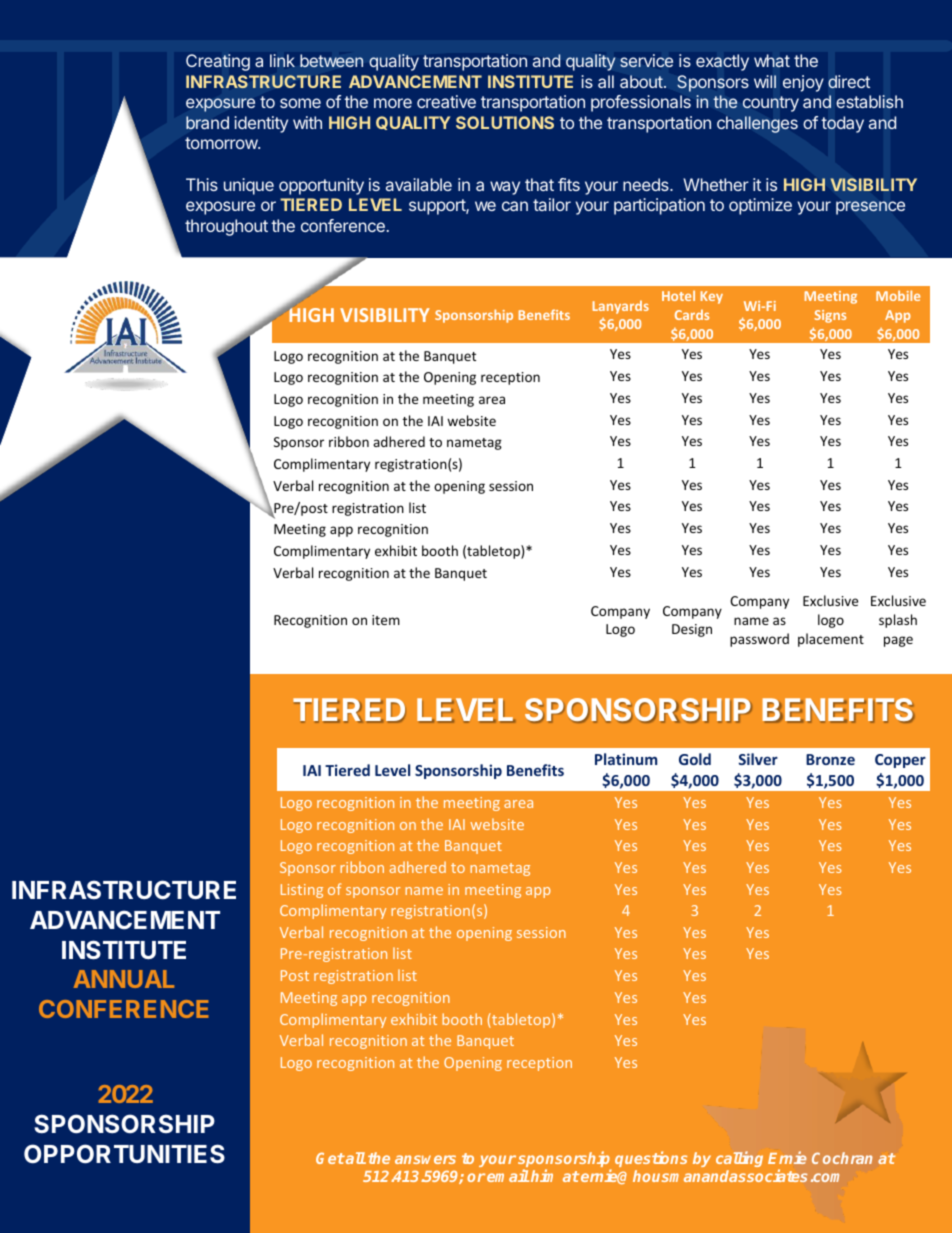 The height and width of the page is (1233, 952). I want to click on Bronze, so click(830, 759).
